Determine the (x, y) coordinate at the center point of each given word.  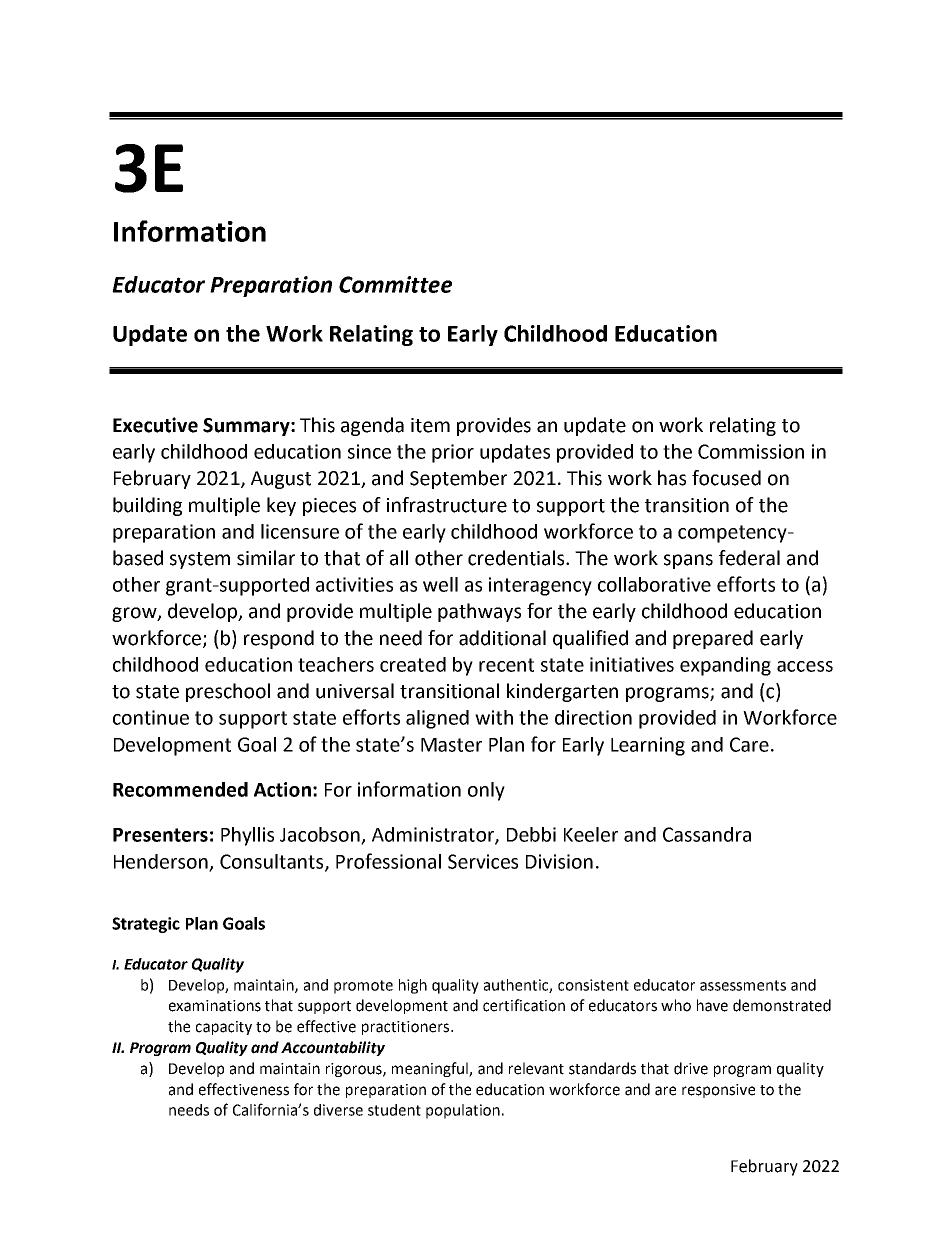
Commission (751, 451)
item (430, 425)
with (494, 717)
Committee (395, 284)
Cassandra (707, 834)
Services (483, 861)
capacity (224, 1028)
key (281, 506)
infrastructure (447, 505)
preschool (228, 692)
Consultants (273, 862)
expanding (725, 666)
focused (726, 478)
